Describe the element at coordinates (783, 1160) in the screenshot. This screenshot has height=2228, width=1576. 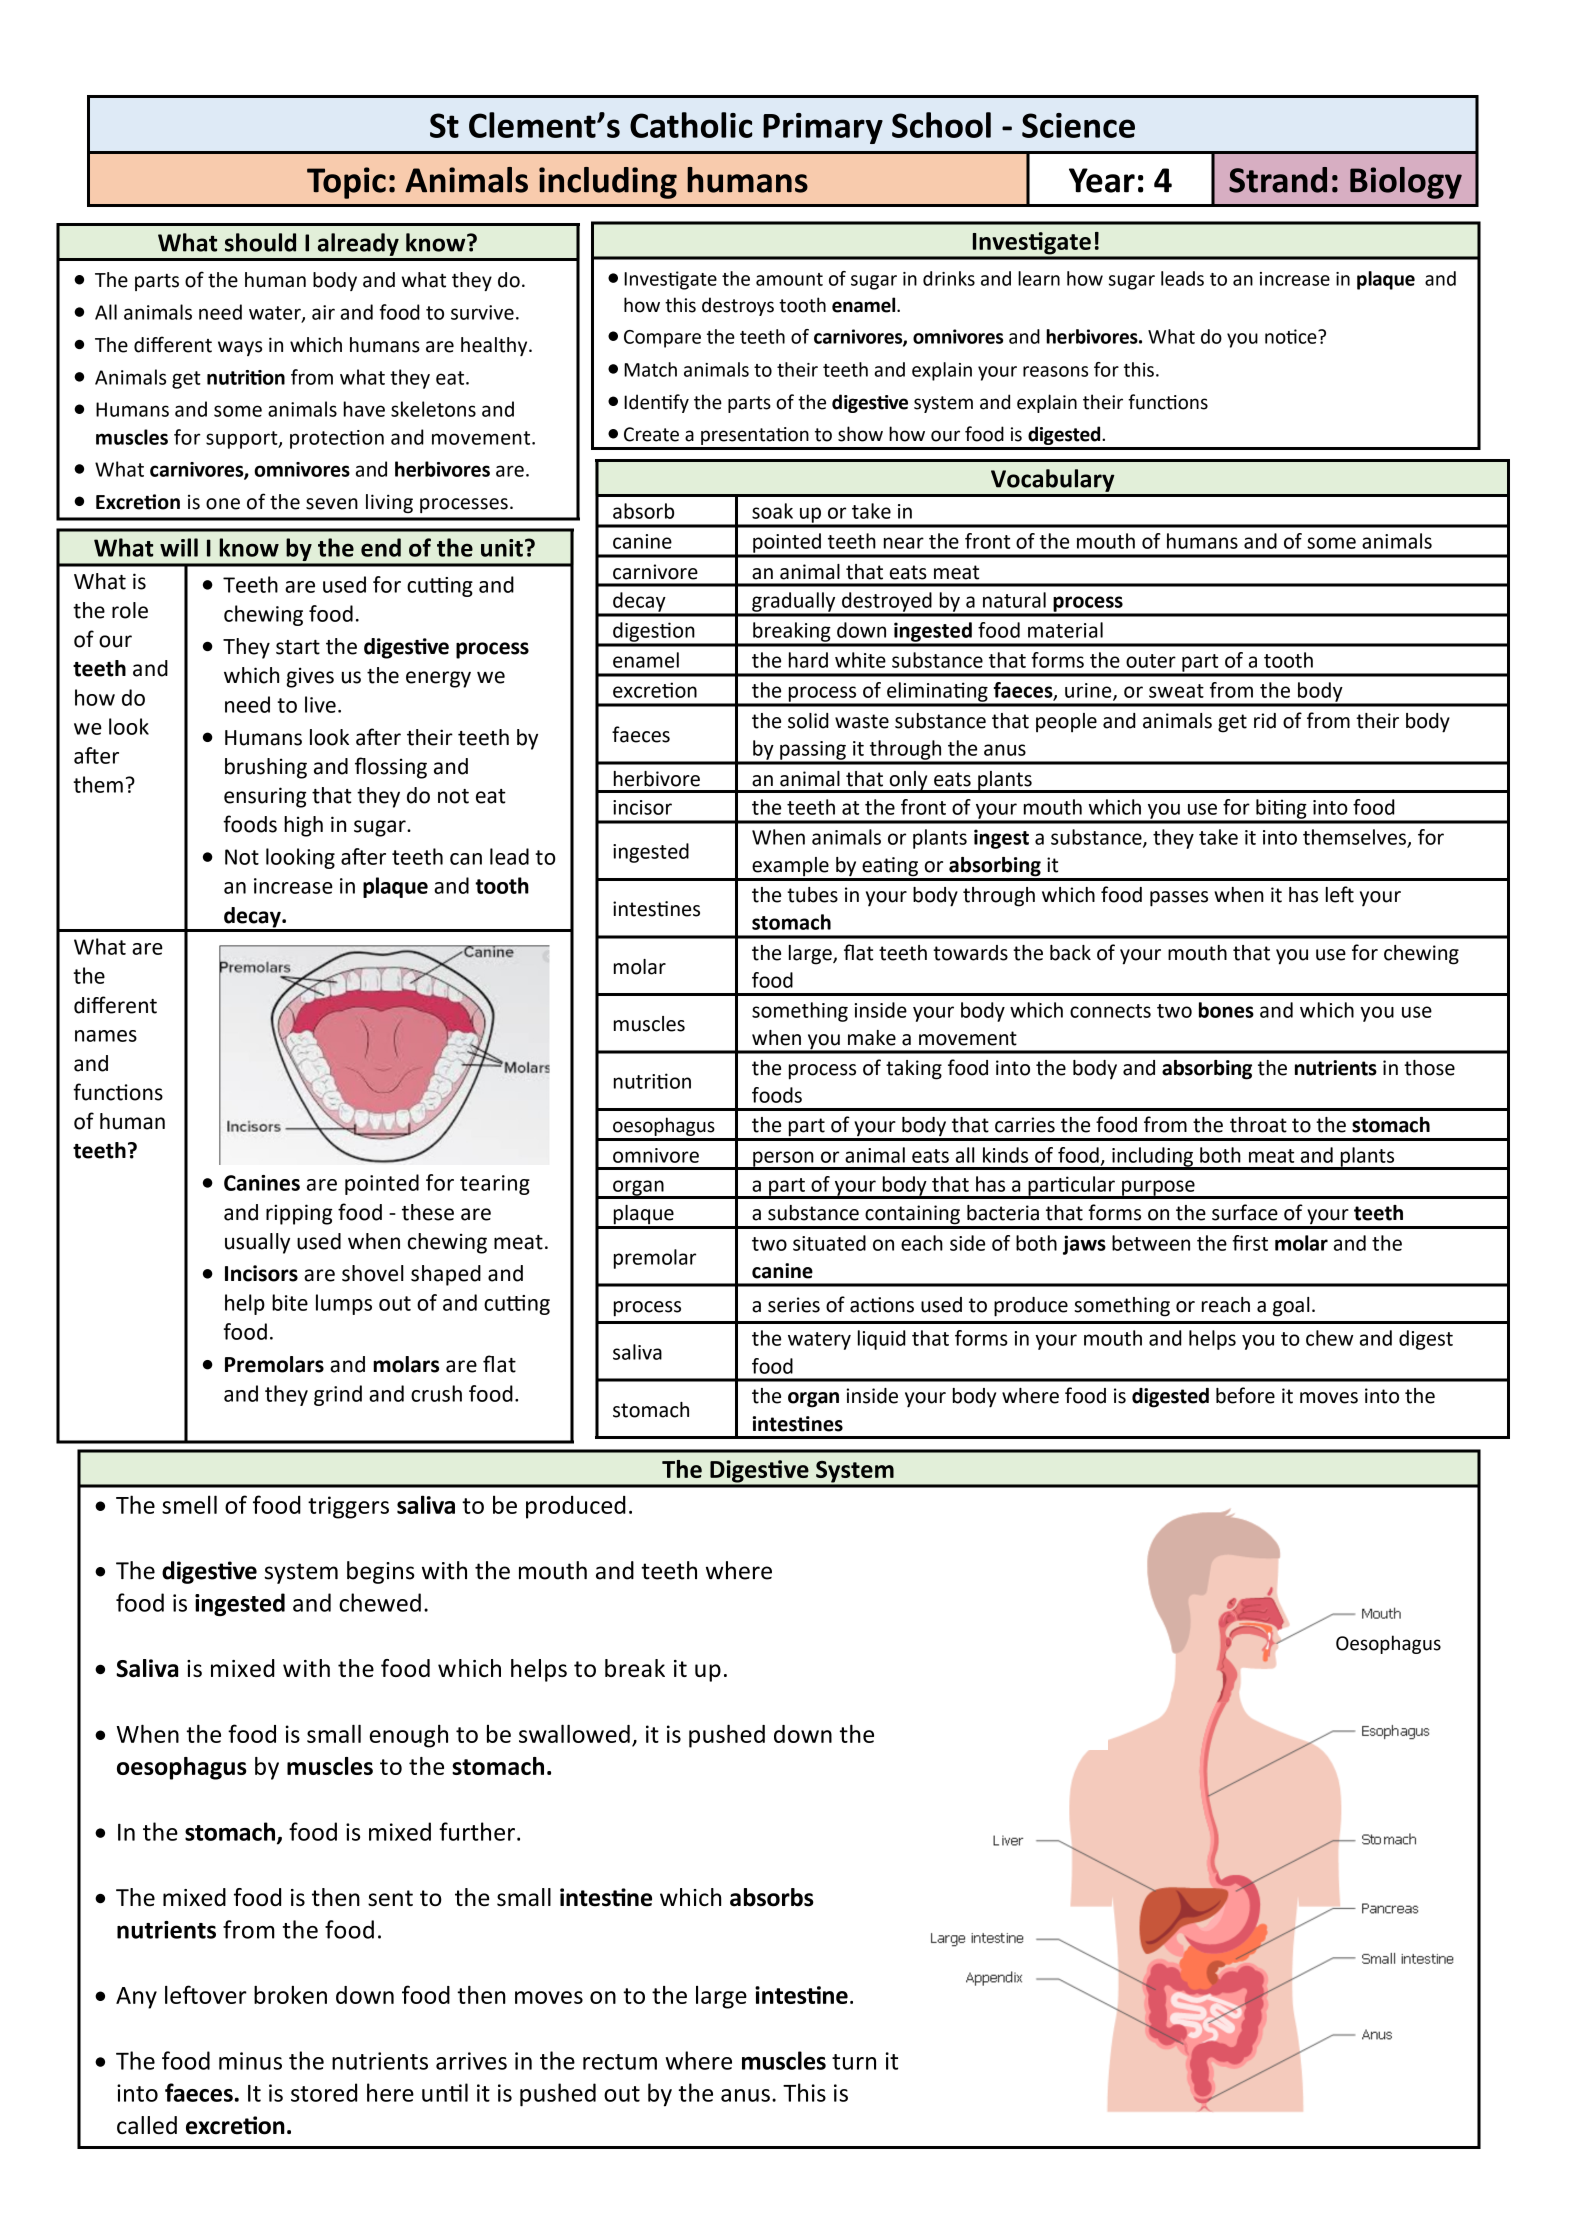
I see `person` at that location.
